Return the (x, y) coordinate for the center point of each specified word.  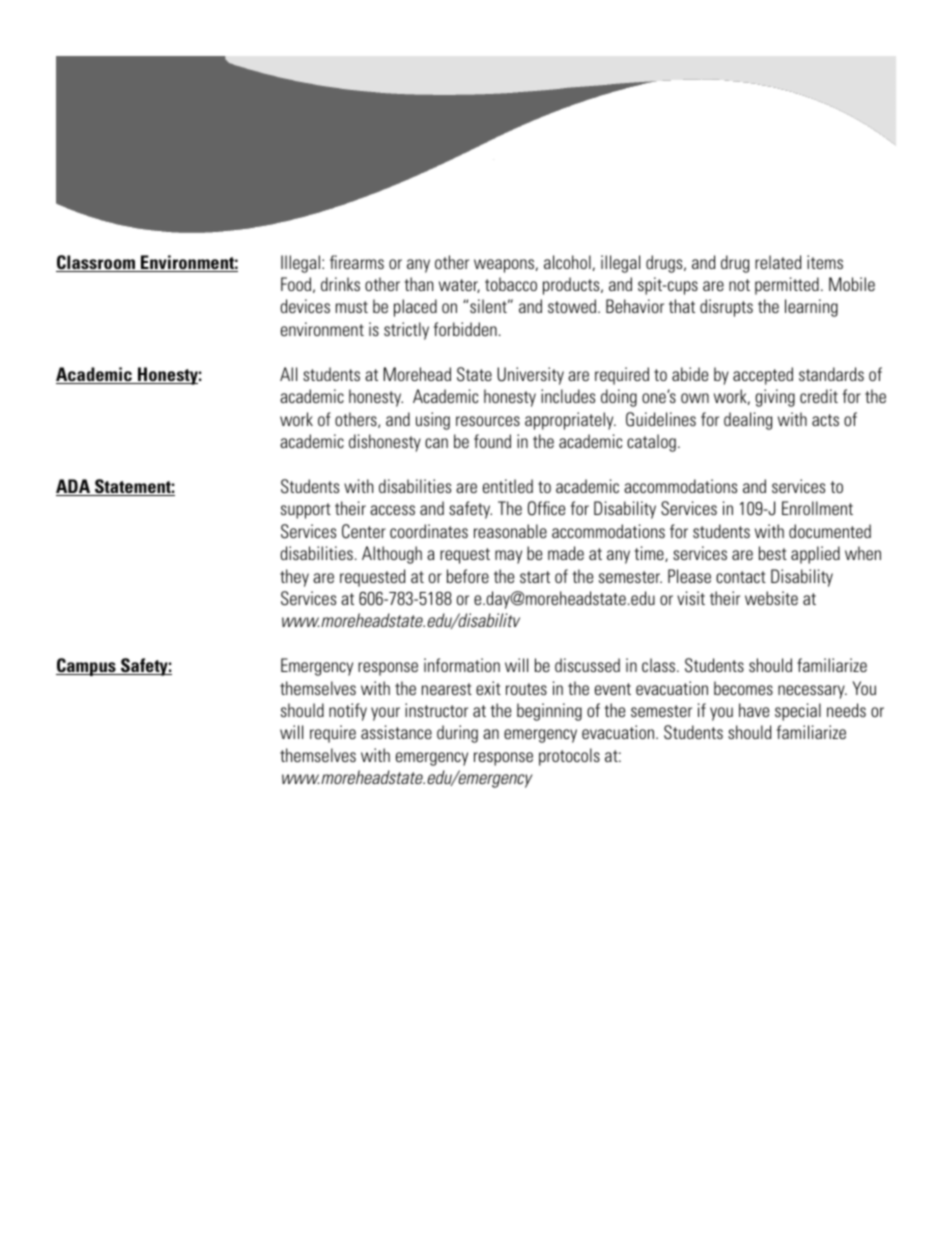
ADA (74, 487)
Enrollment (817, 508)
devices (305, 306)
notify (348, 712)
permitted (787, 286)
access (392, 510)
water (459, 286)
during (457, 734)
